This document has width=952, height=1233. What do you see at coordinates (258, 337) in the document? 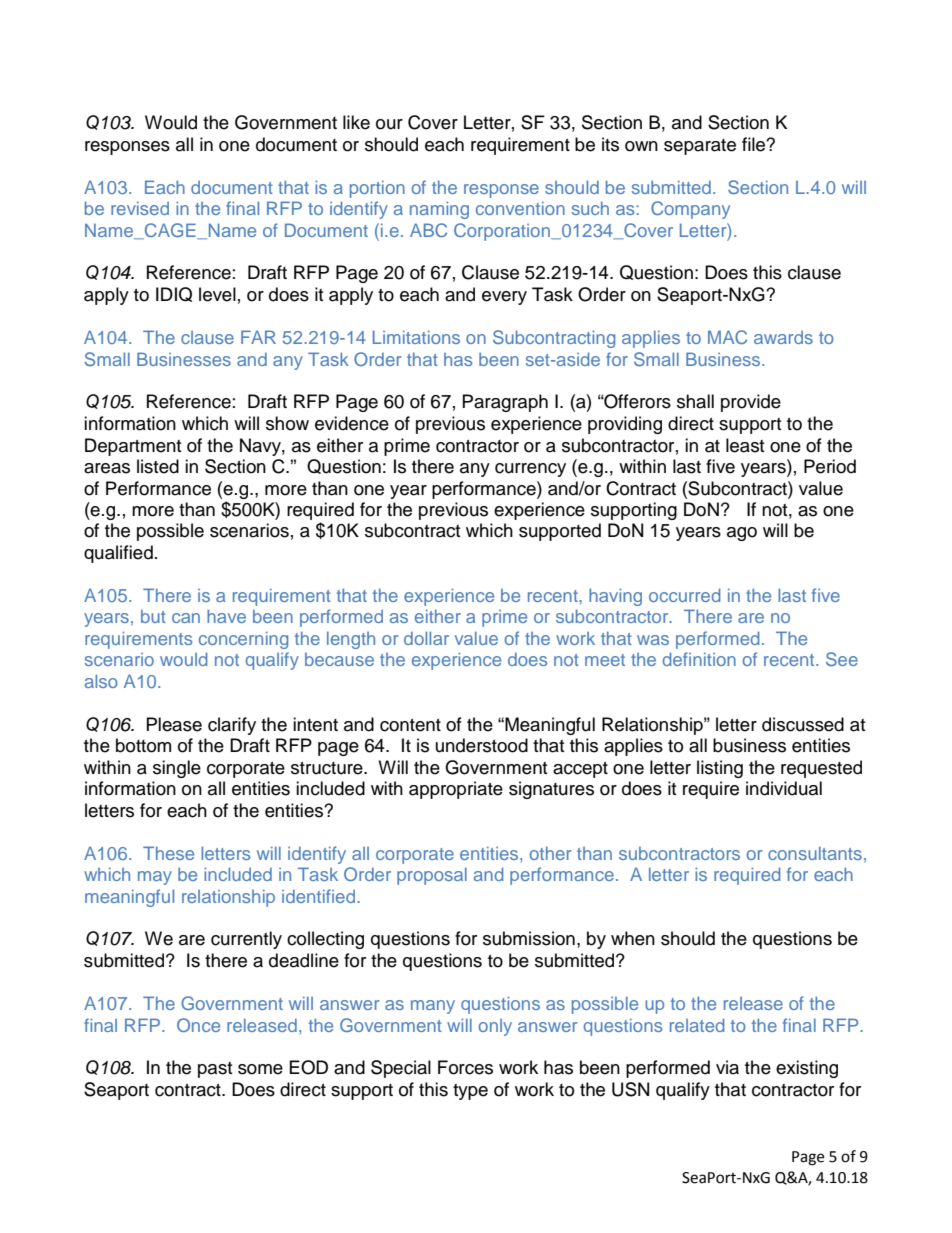
I see `FAR` at bounding box center [258, 337].
